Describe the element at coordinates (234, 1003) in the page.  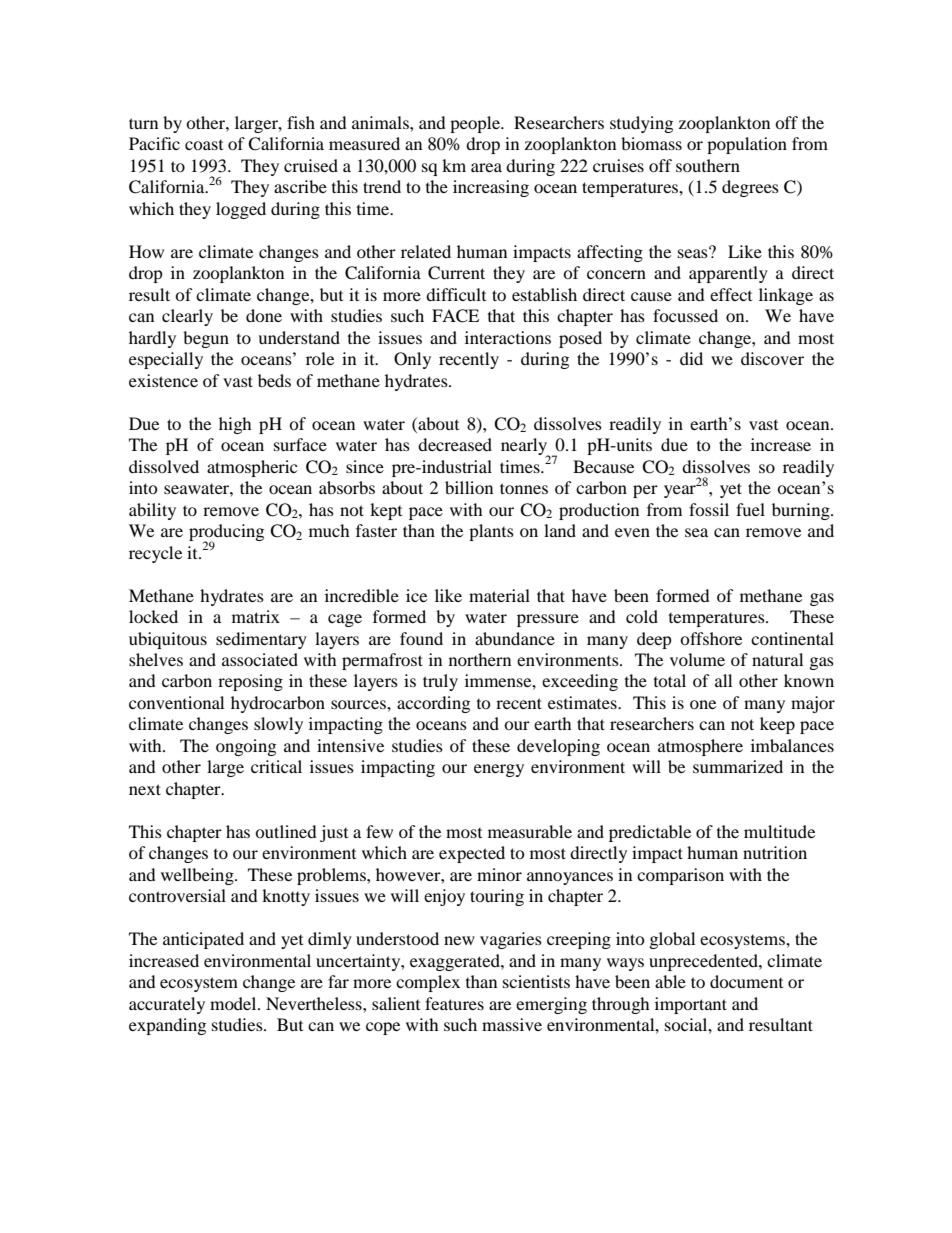
I see `model` at that location.
